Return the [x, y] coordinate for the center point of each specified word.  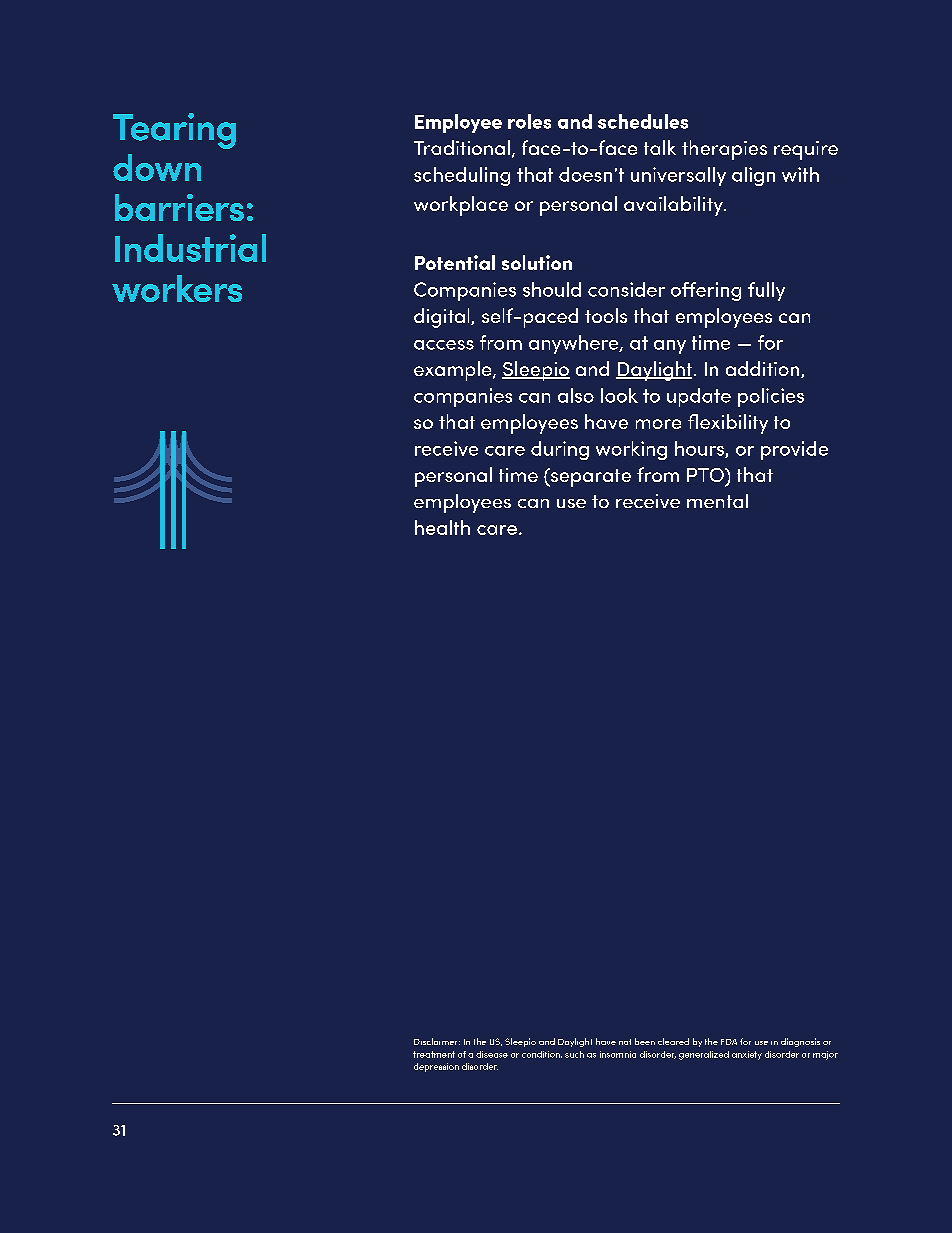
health [442, 527]
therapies [724, 150]
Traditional [462, 147]
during [560, 450]
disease [492, 1054]
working [631, 450]
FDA [729, 1042]
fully [766, 291]
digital [443, 318]
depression [436, 1067]
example [454, 371]
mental [717, 501]
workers [177, 288]
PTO [706, 475]
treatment [434, 1054]
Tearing [174, 131]
